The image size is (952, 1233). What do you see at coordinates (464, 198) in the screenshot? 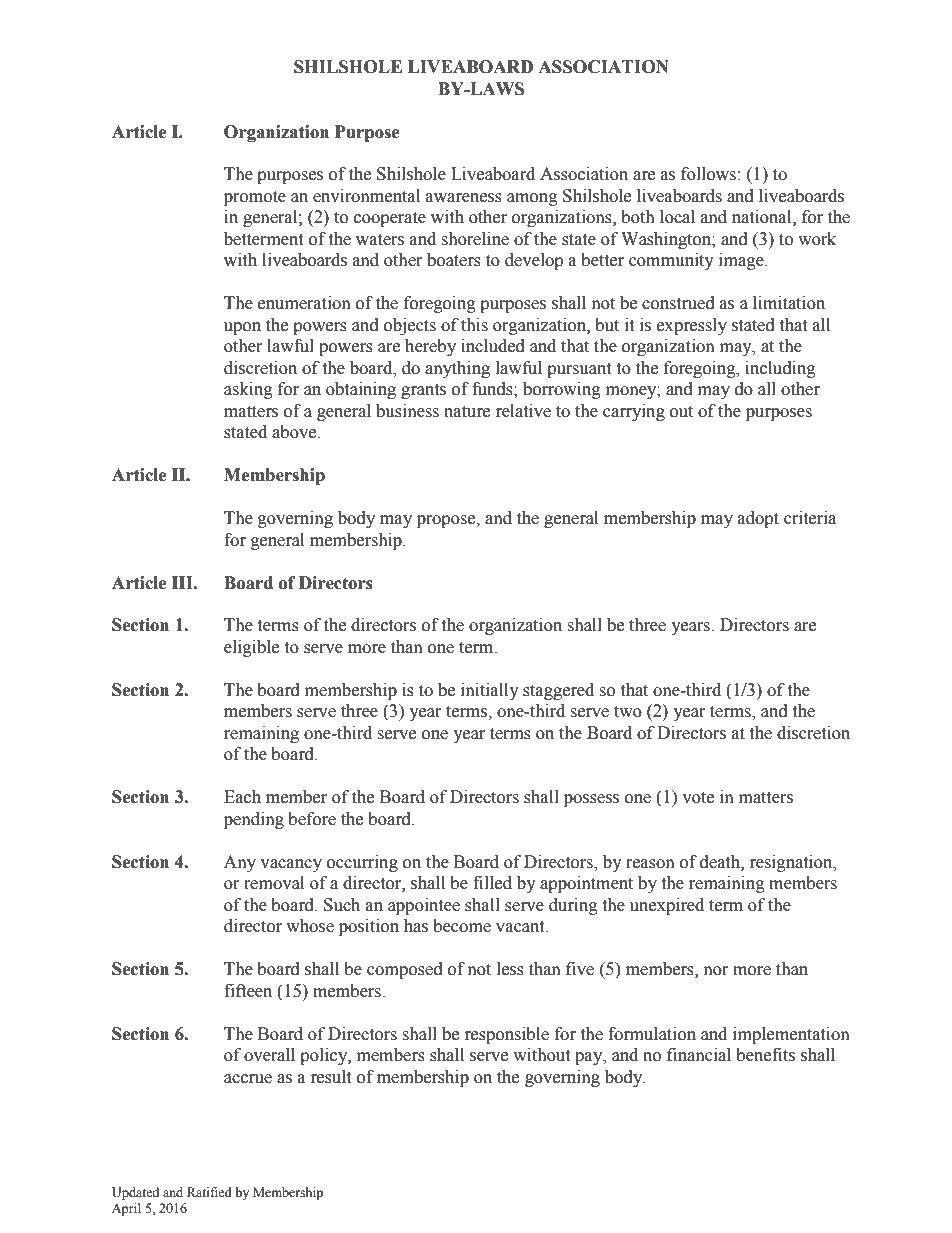
I see `awareness` at bounding box center [464, 198].
